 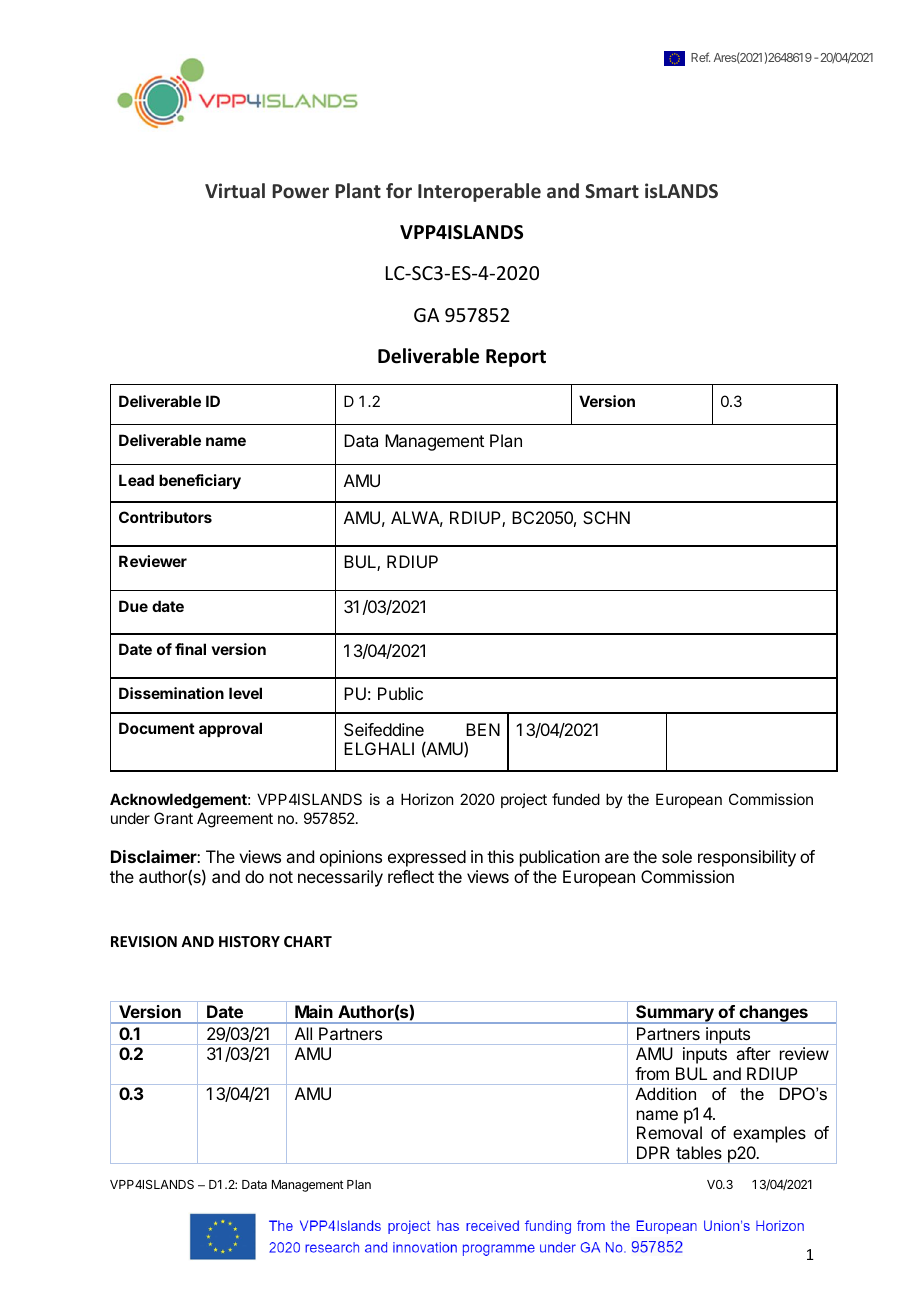 I want to click on Report, so click(x=516, y=358).
